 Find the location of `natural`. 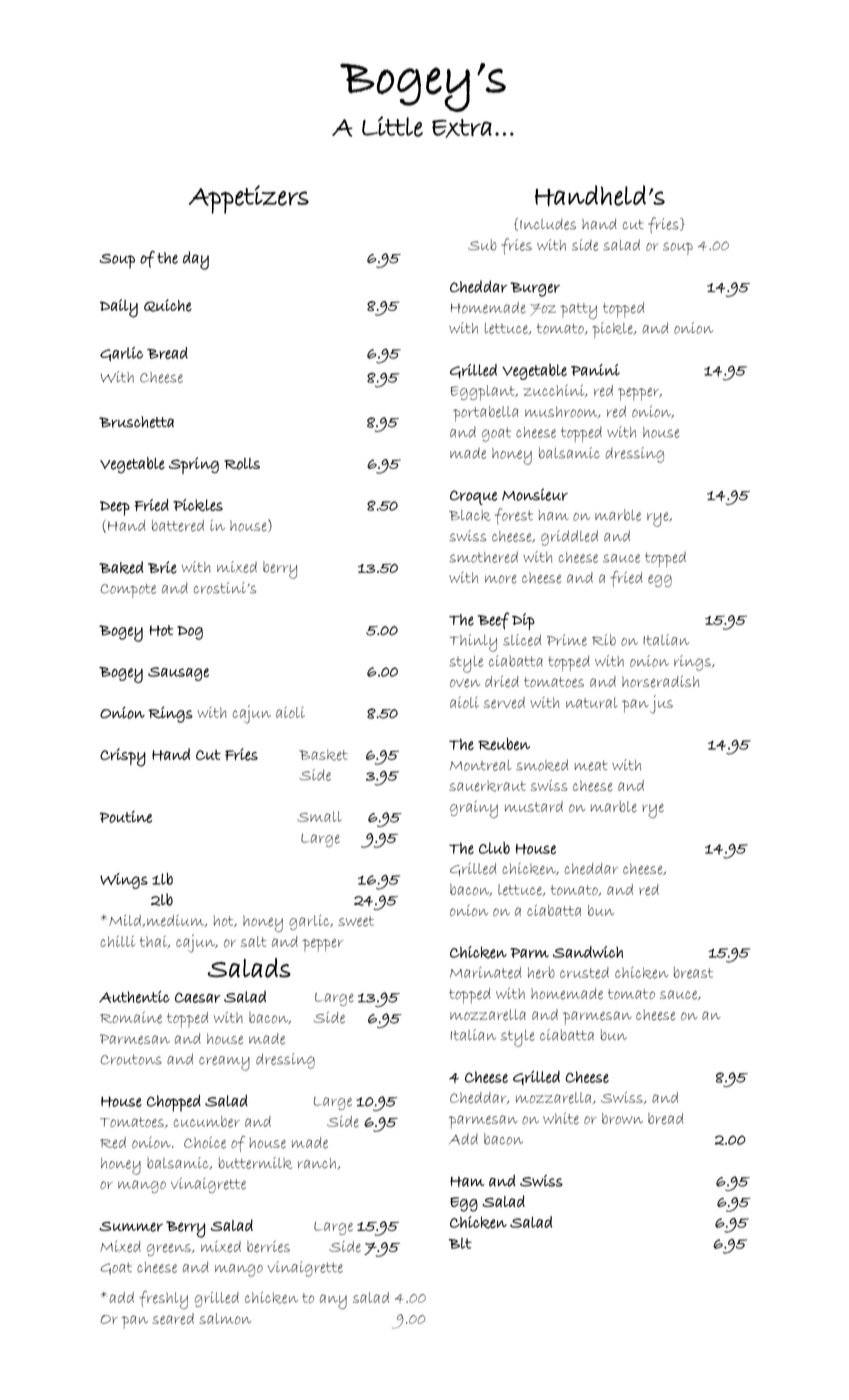

natural is located at coordinates (592, 702).
